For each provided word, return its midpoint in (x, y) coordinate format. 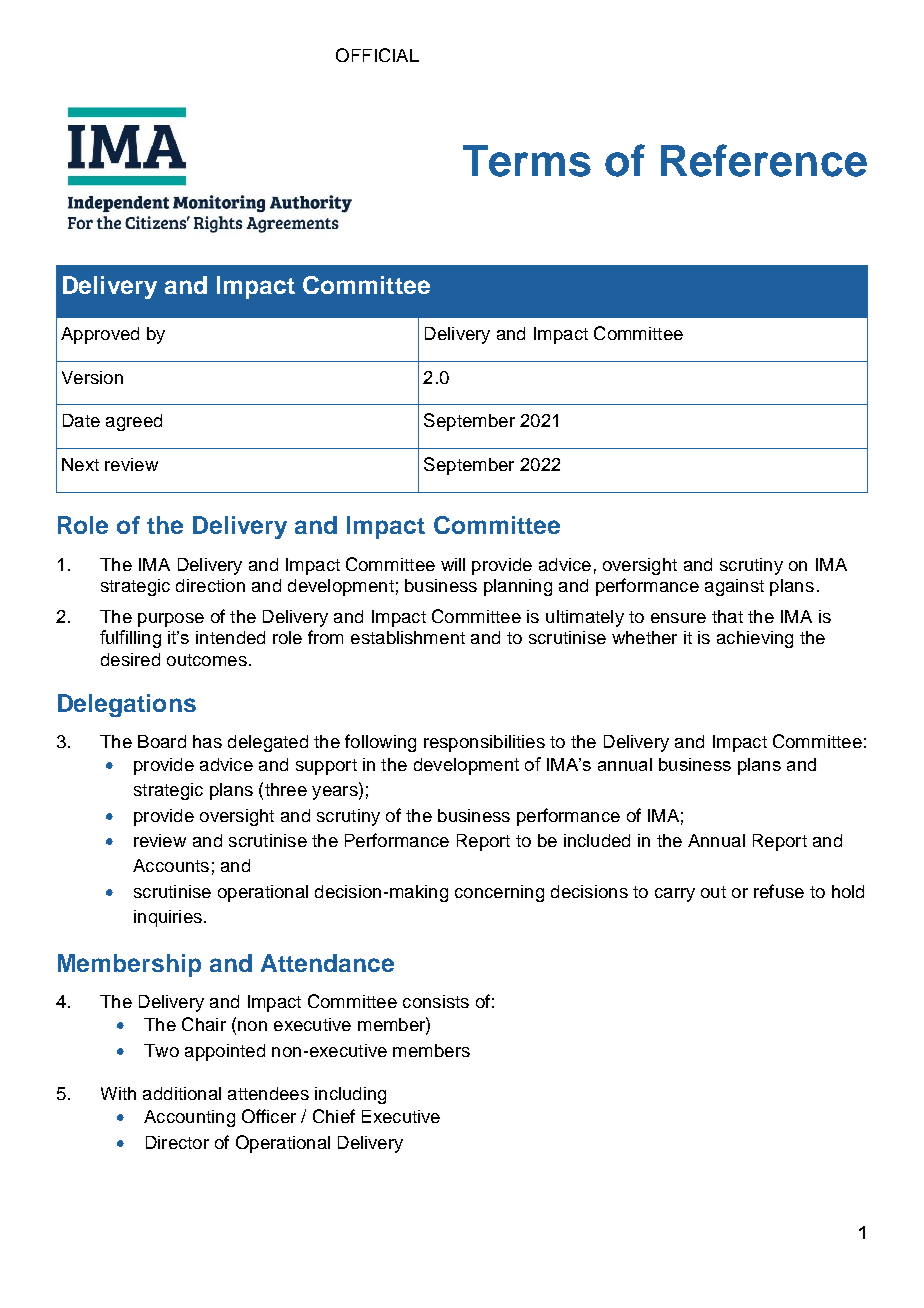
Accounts (171, 865)
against (734, 587)
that (727, 616)
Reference (764, 160)
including (350, 1095)
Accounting (189, 1118)
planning (518, 587)
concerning (499, 893)
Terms (527, 161)
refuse (779, 891)
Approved (100, 335)
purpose (171, 620)
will (453, 564)
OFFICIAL (377, 55)
